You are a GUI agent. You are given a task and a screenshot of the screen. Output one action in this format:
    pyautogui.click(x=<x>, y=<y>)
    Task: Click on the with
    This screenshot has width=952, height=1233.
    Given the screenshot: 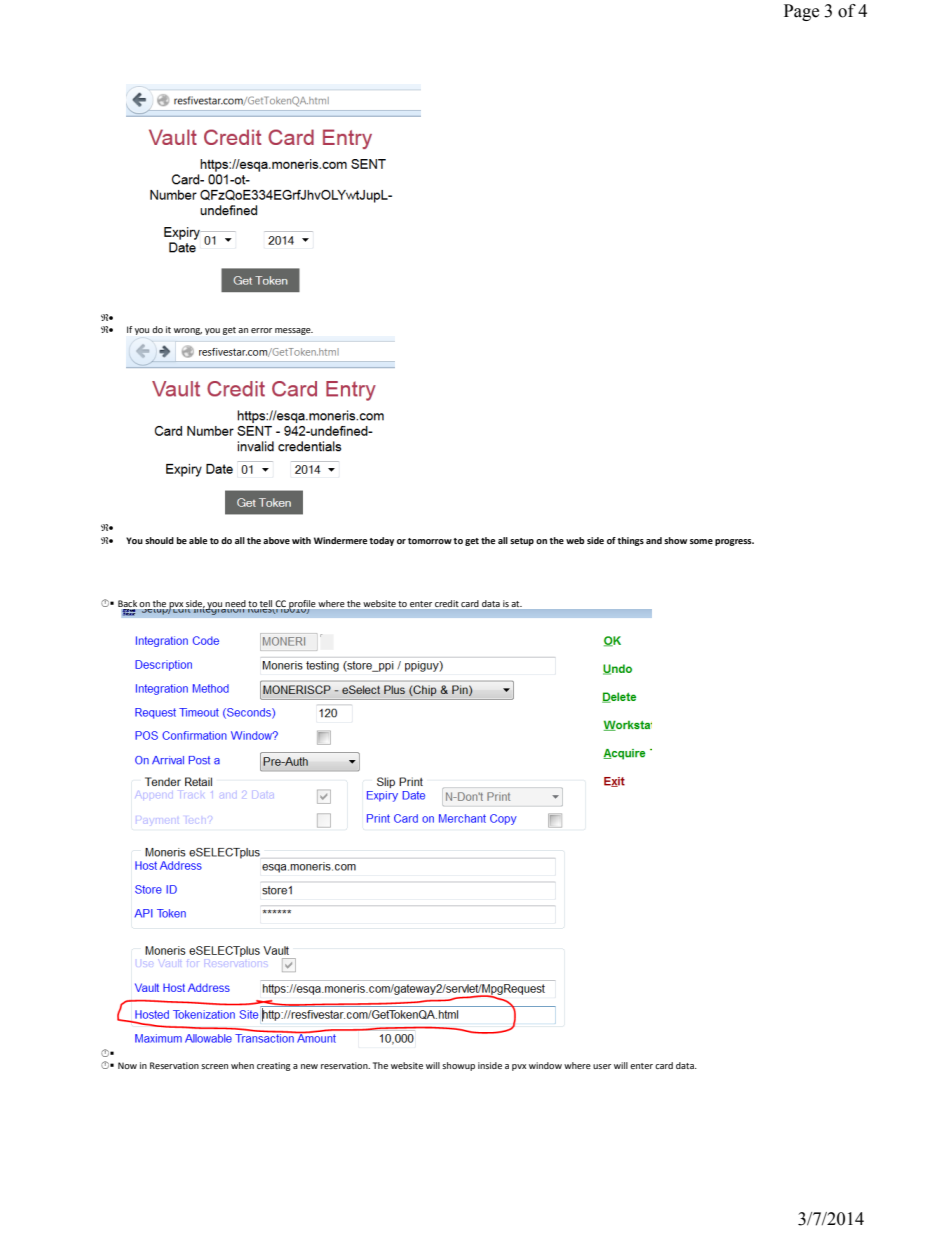 What is the action you would take?
    pyautogui.click(x=301, y=540)
